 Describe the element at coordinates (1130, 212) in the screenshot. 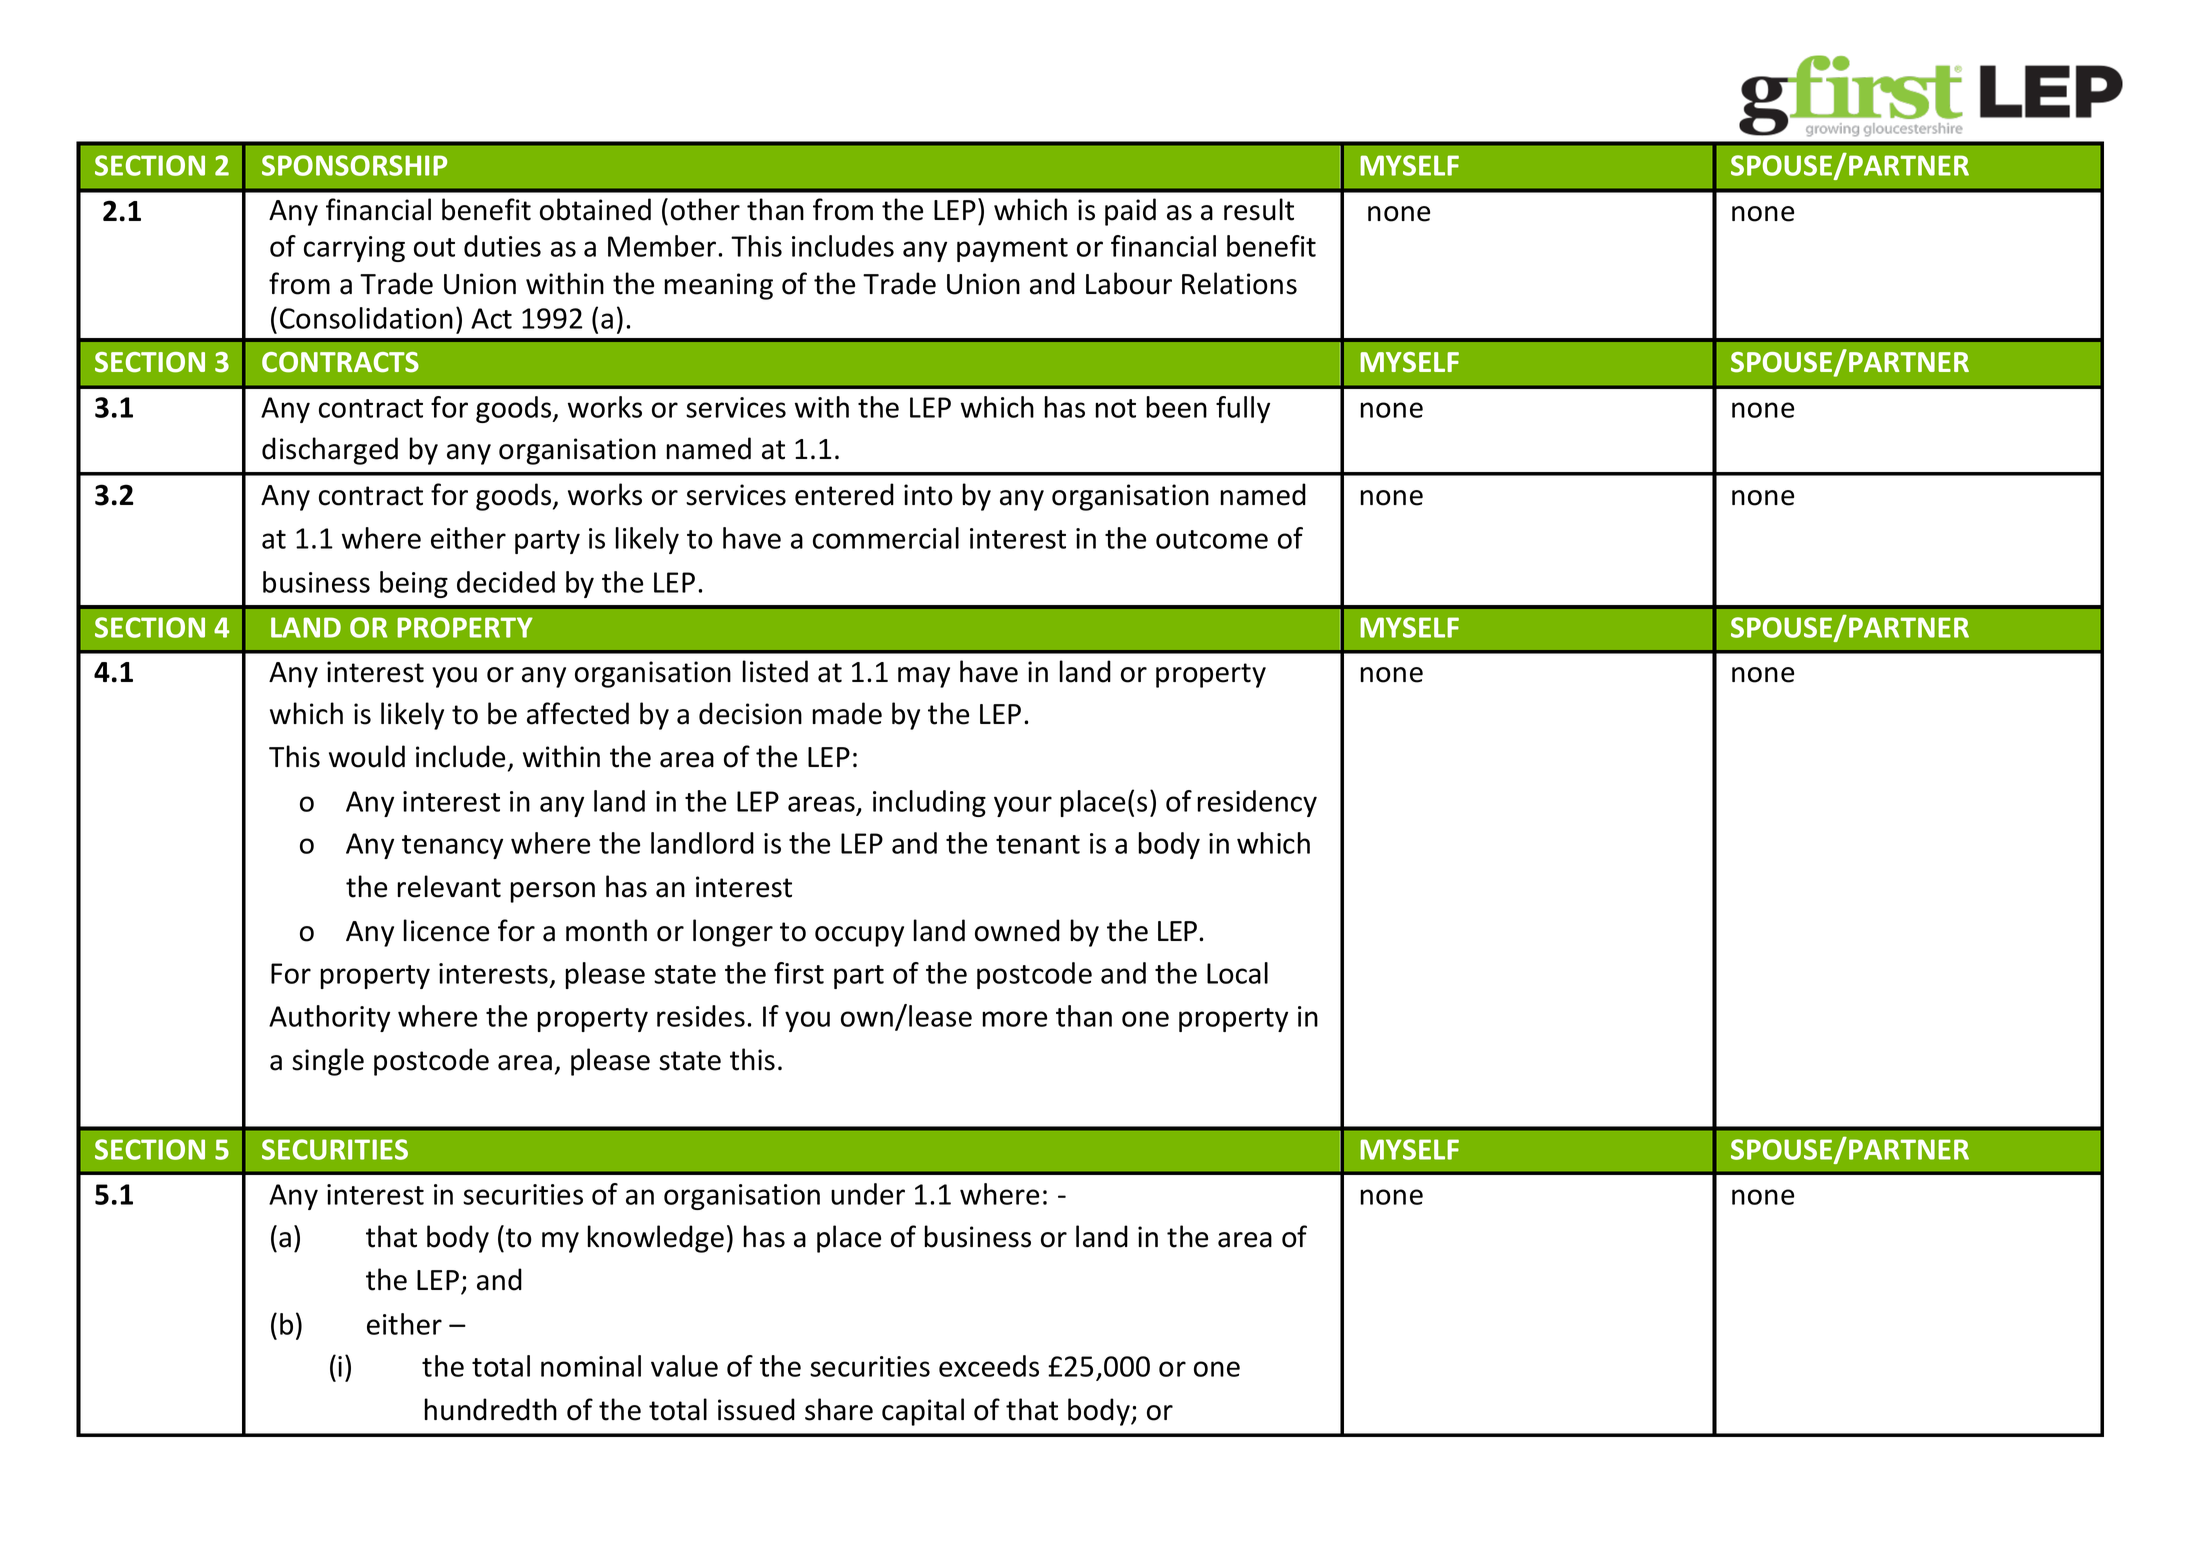

I see `paid` at that location.
